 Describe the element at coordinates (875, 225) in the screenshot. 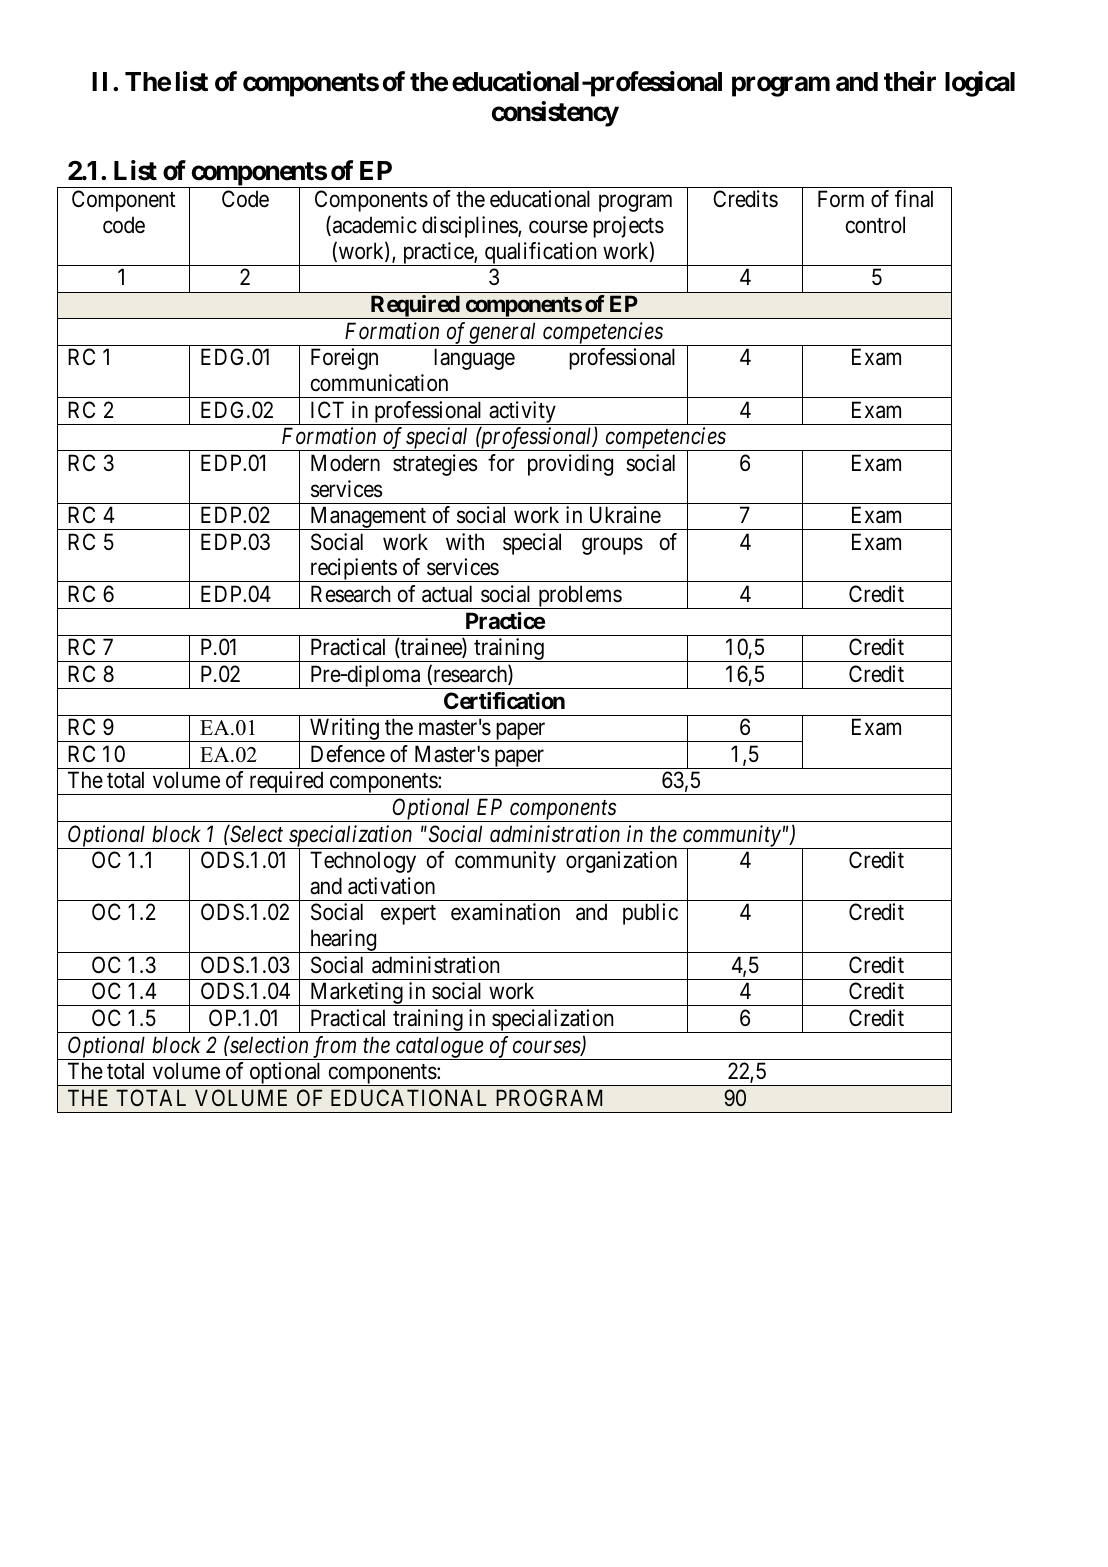

I see `control` at that location.
